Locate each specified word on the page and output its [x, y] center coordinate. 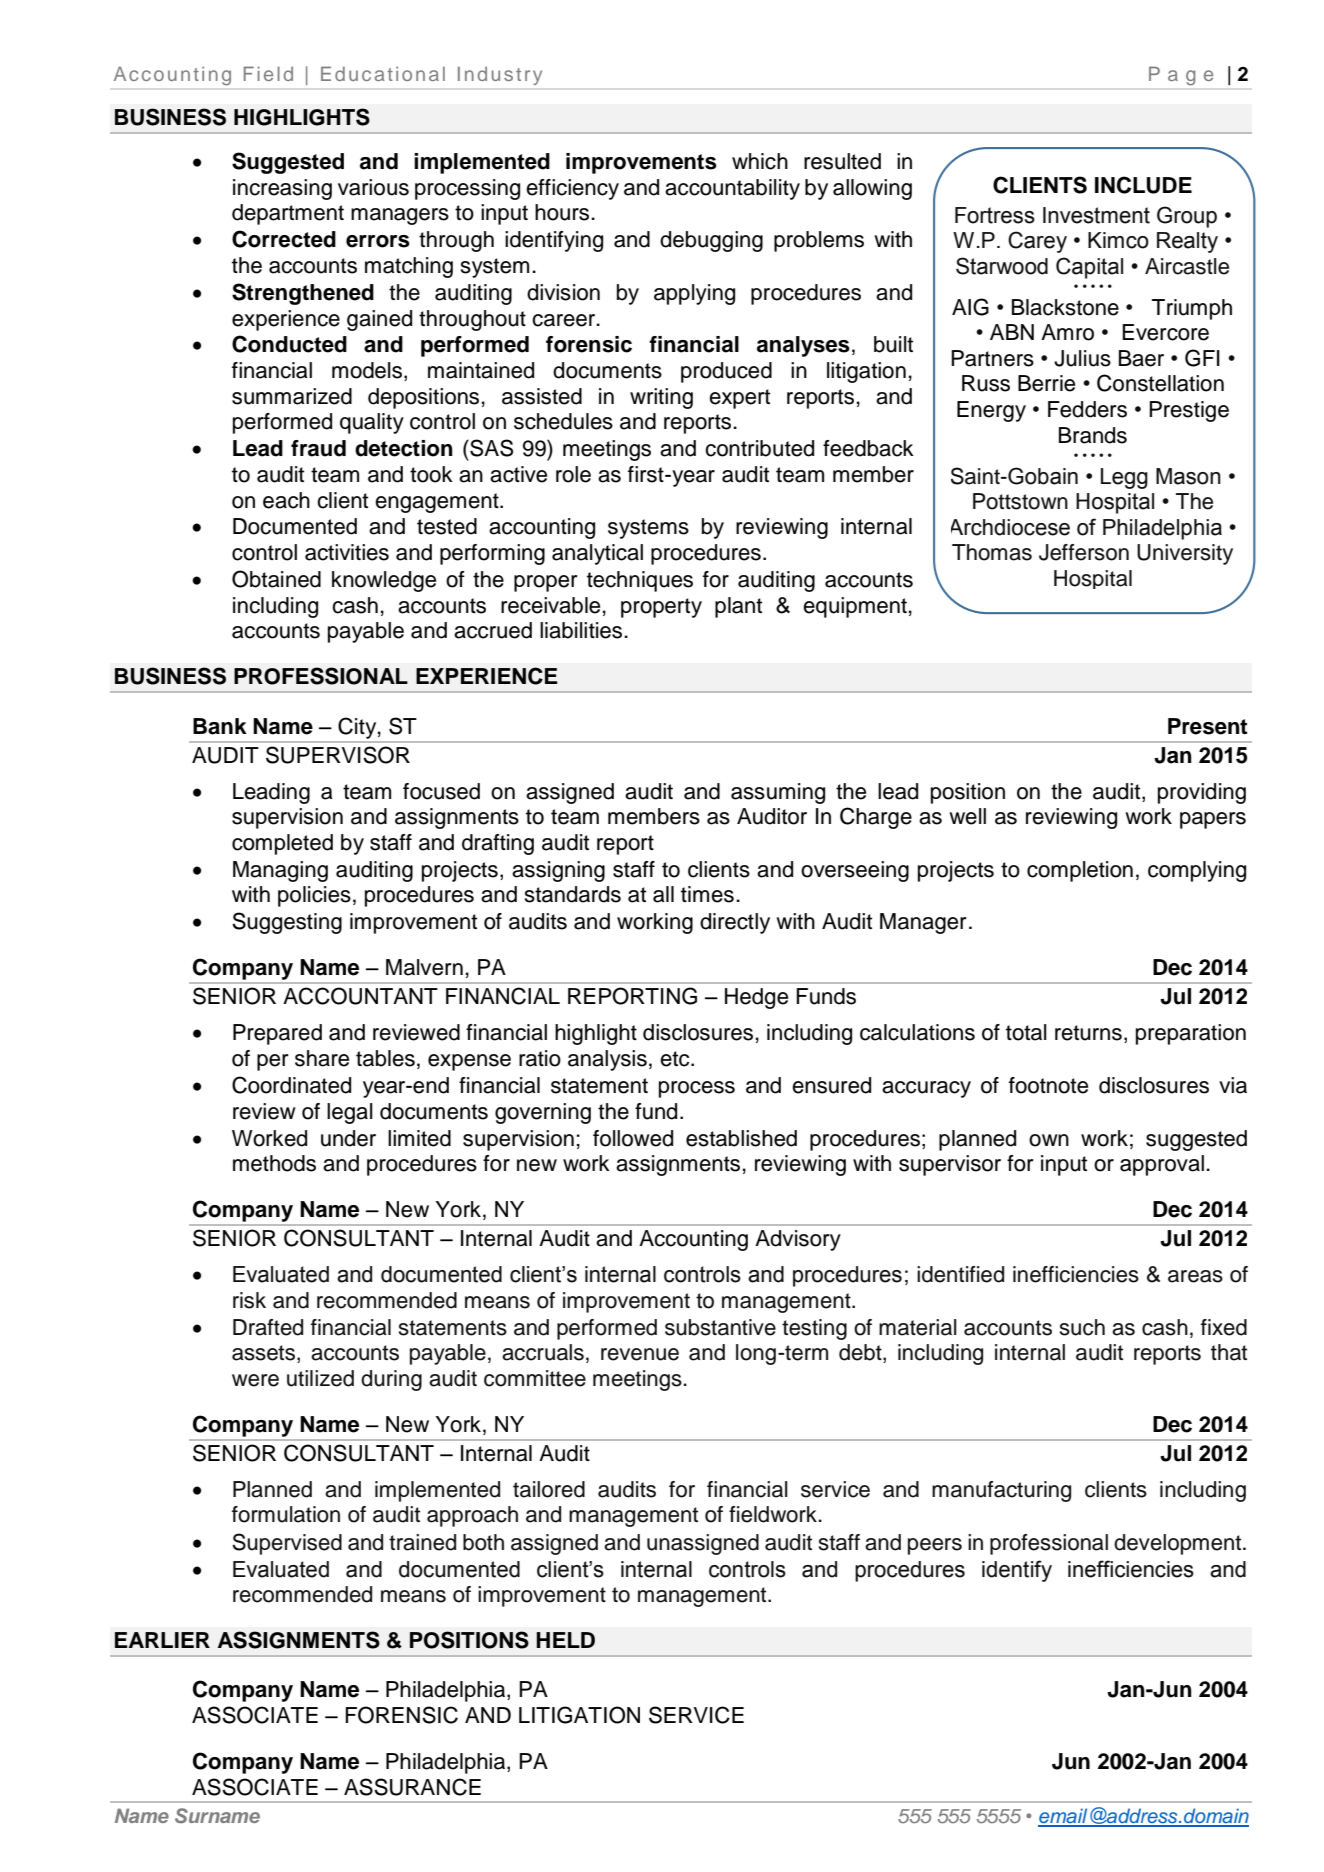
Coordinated [291, 1085]
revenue [640, 1354]
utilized [320, 1378]
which [760, 161]
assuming [778, 793]
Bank [220, 726]
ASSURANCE [412, 1787]
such [1082, 1327]
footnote [1048, 1085]
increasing [282, 189]
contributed [759, 448]
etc [676, 1059]
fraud [318, 448]
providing [1202, 793]
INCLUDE [1143, 185]
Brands [1093, 435]
